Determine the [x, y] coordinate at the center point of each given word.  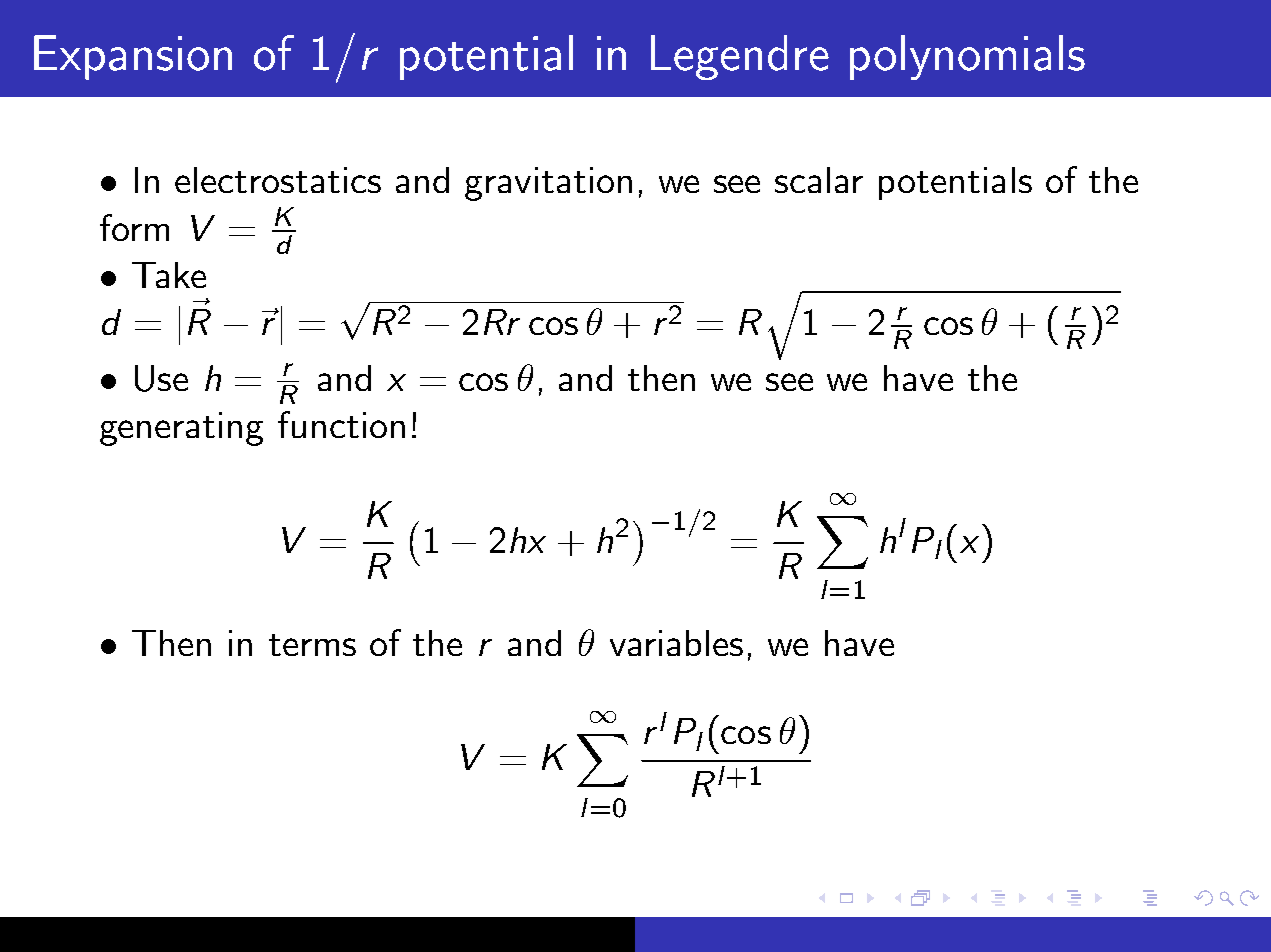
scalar [819, 180]
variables [676, 643]
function [341, 424]
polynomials [967, 57]
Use [161, 378]
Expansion [133, 57]
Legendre [740, 57]
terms [312, 645]
